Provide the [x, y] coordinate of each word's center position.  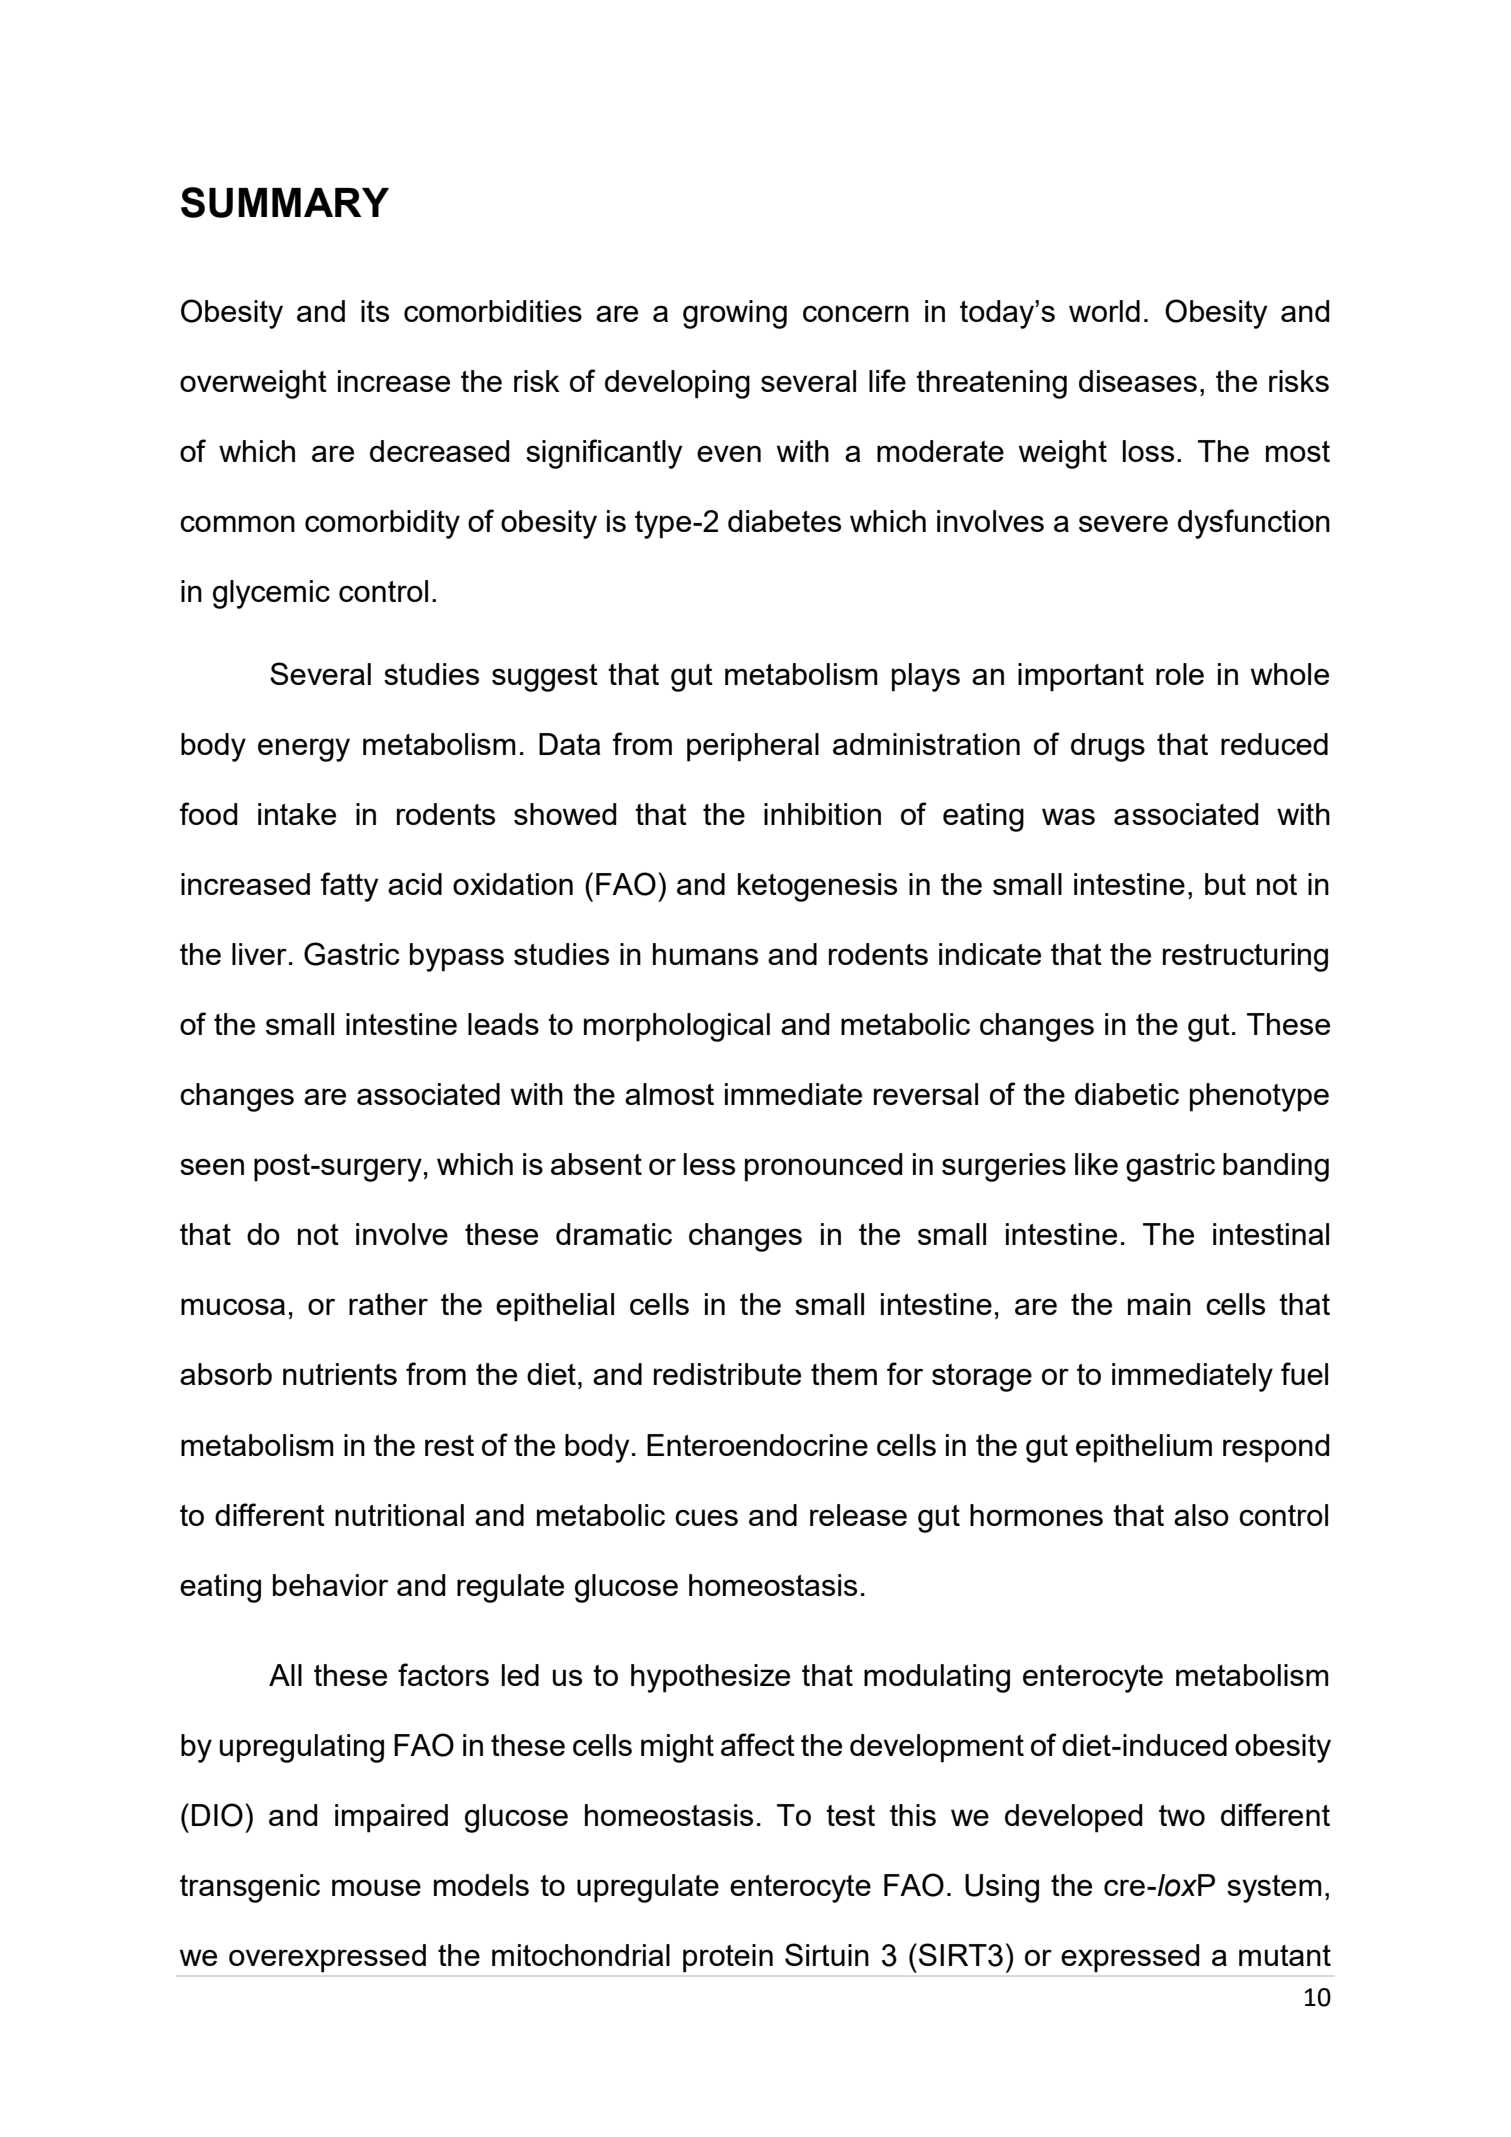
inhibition [822, 814]
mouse [376, 1887]
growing [735, 314]
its [375, 311]
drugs [1108, 747]
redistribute [727, 1374]
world [1104, 311]
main [1159, 1304]
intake [297, 814]
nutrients [340, 1374]
